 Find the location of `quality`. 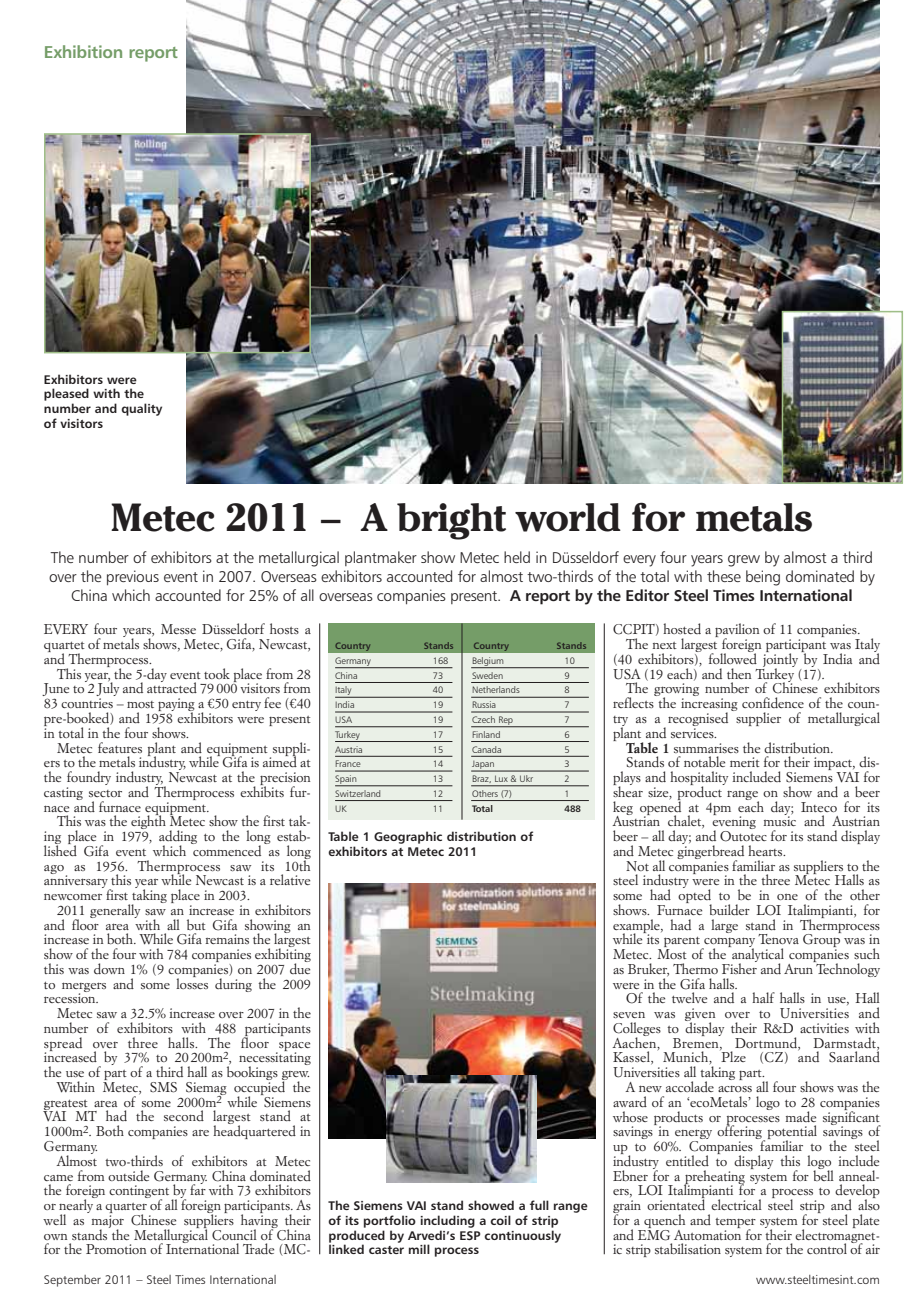

quality is located at coordinates (141, 409).
